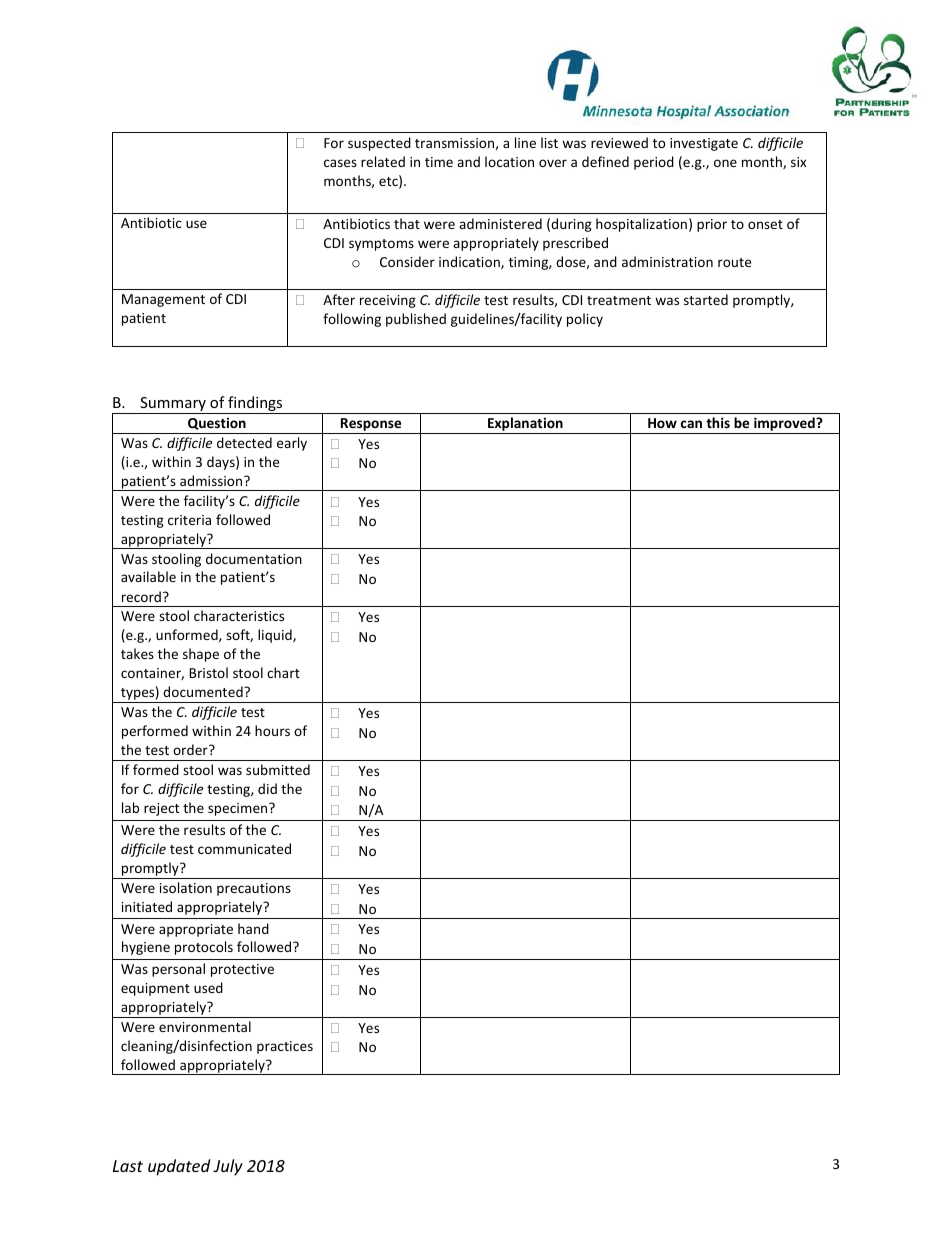 The height and width of the screenshot is (1233, 952). What do you see at coordinates (525, 425) in the screenshot?
I see `Explanation` at bounding box center [525, 425].
